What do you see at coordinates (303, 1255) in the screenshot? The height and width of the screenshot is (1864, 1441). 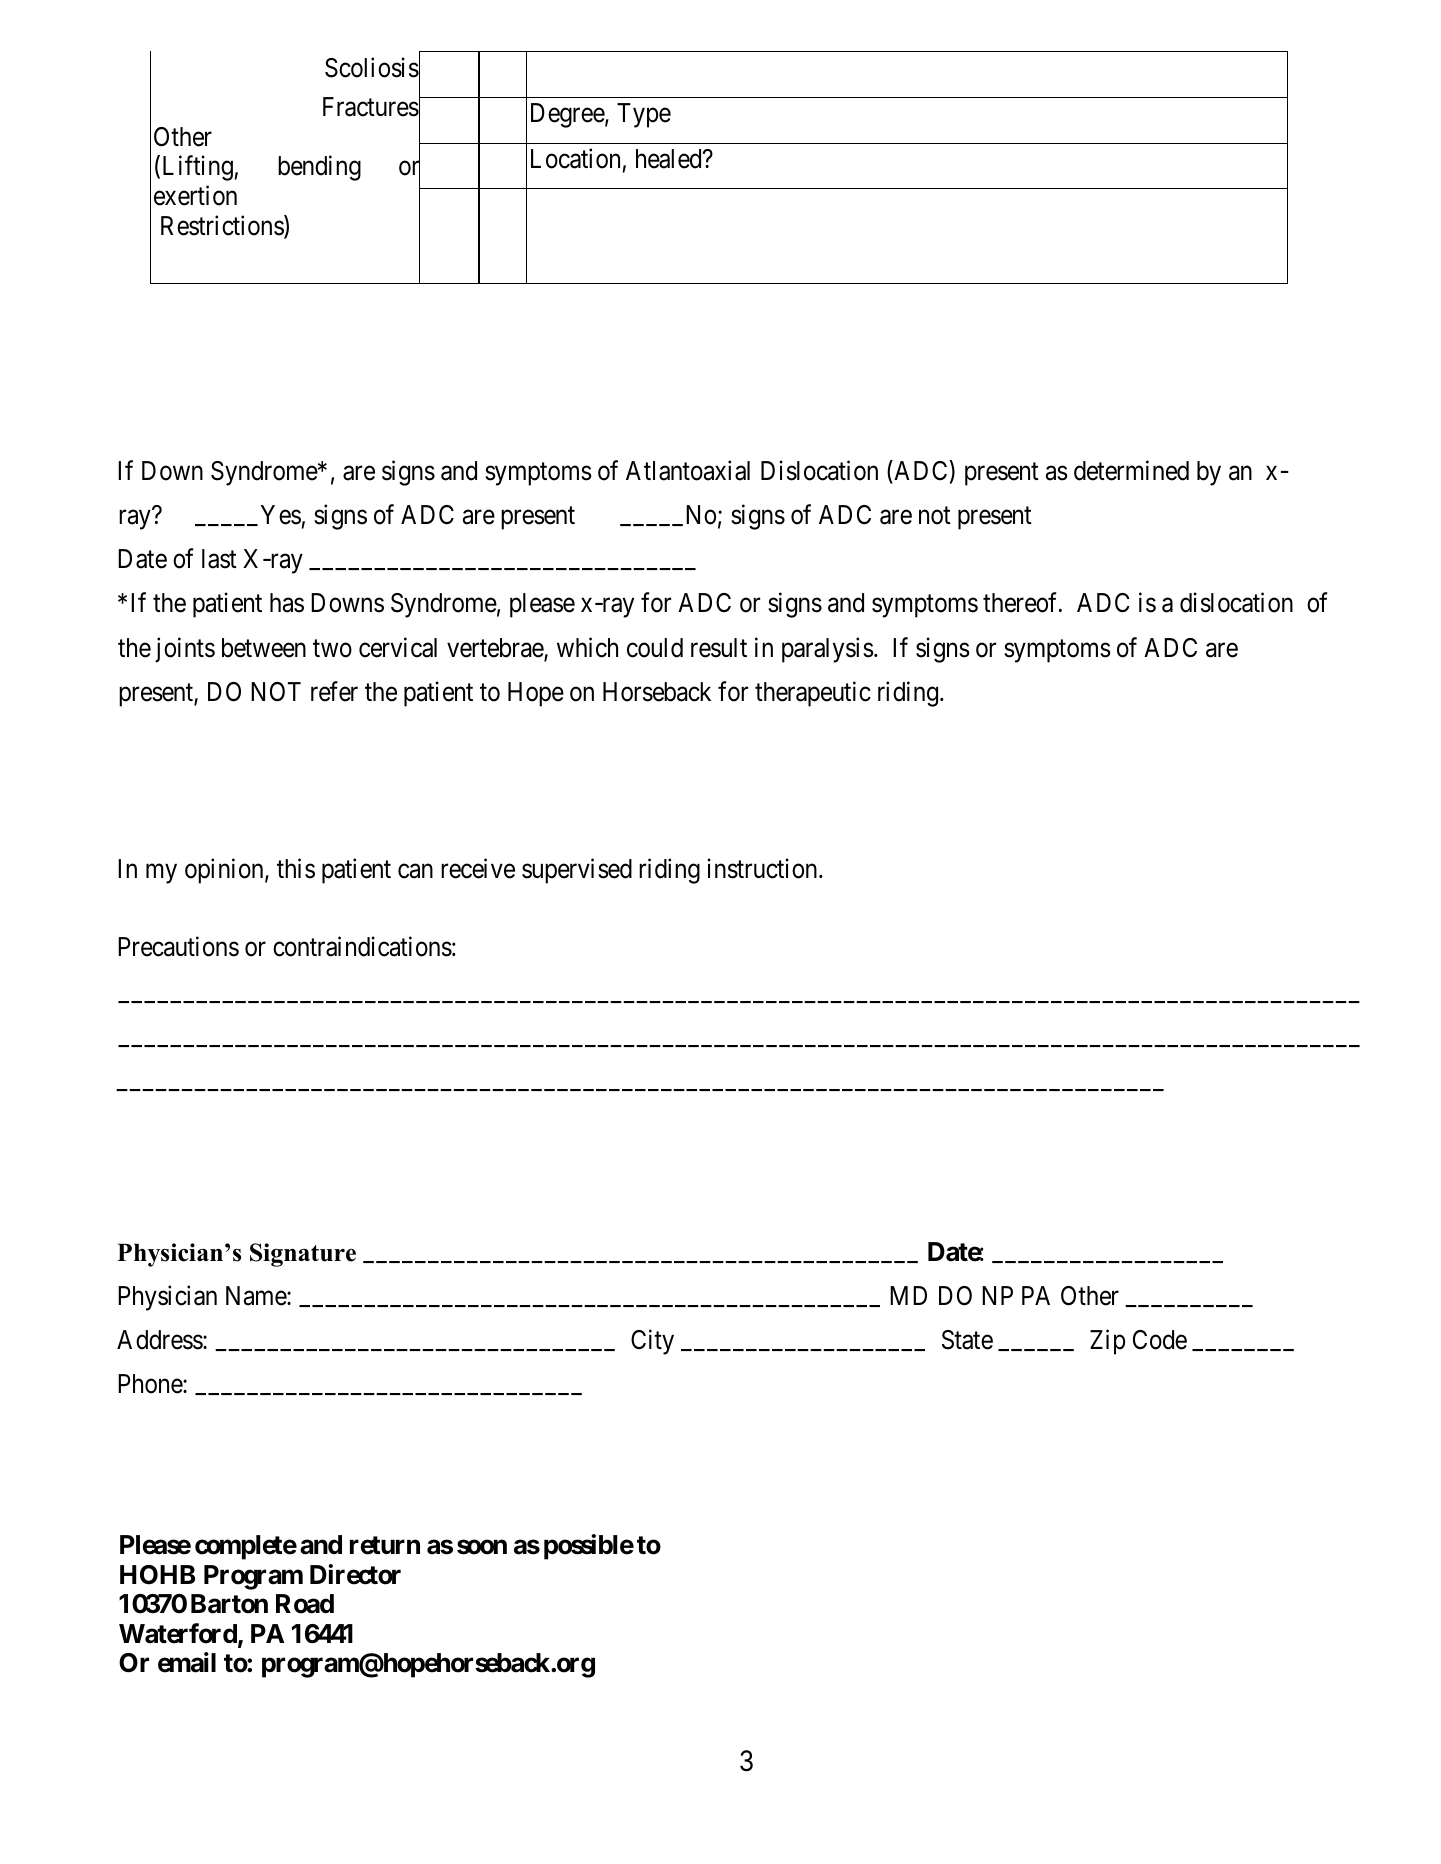 I see `Signature` at bounding box center [303, 1255].
